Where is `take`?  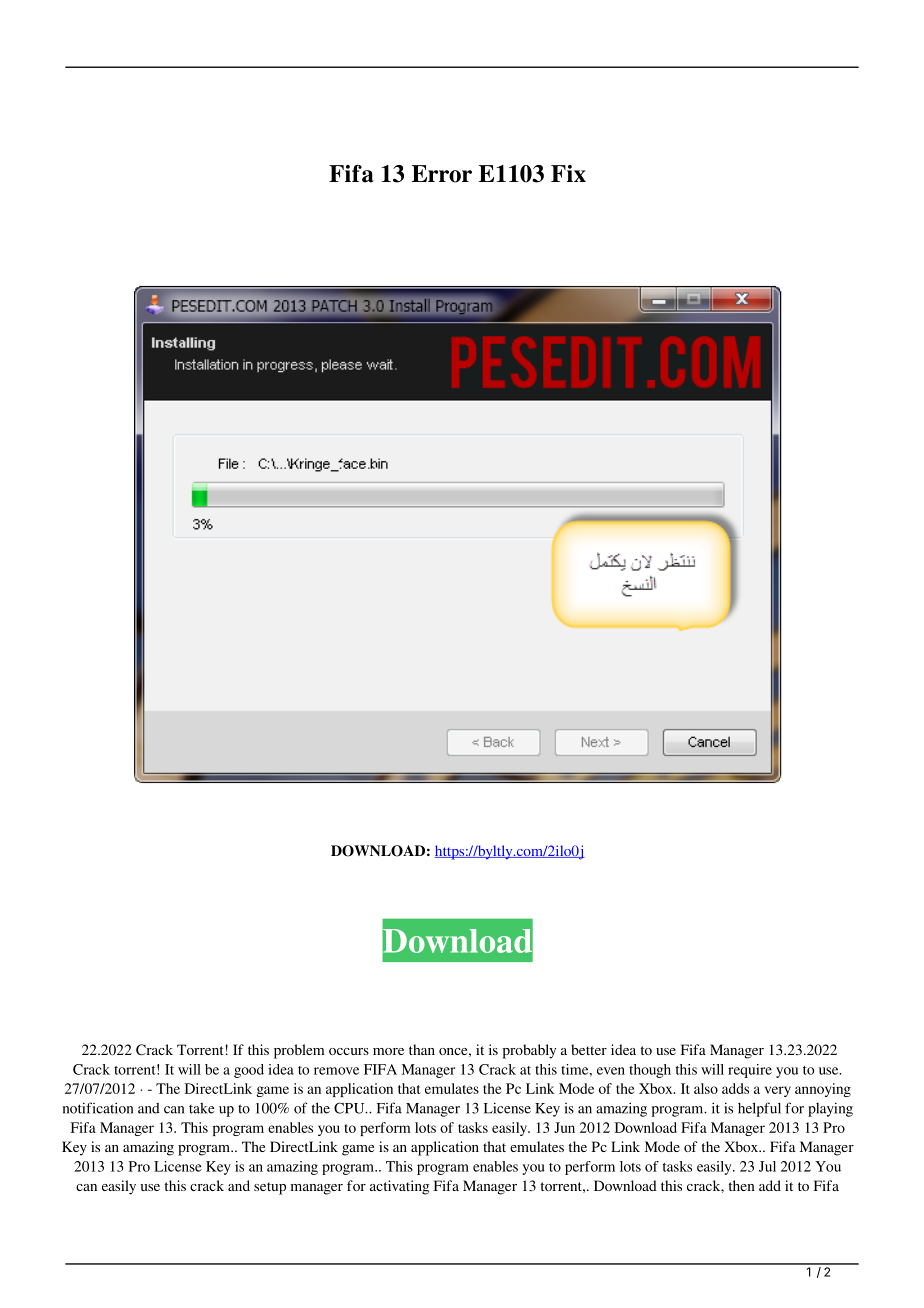
take is located at coordinates (202, 1108).
